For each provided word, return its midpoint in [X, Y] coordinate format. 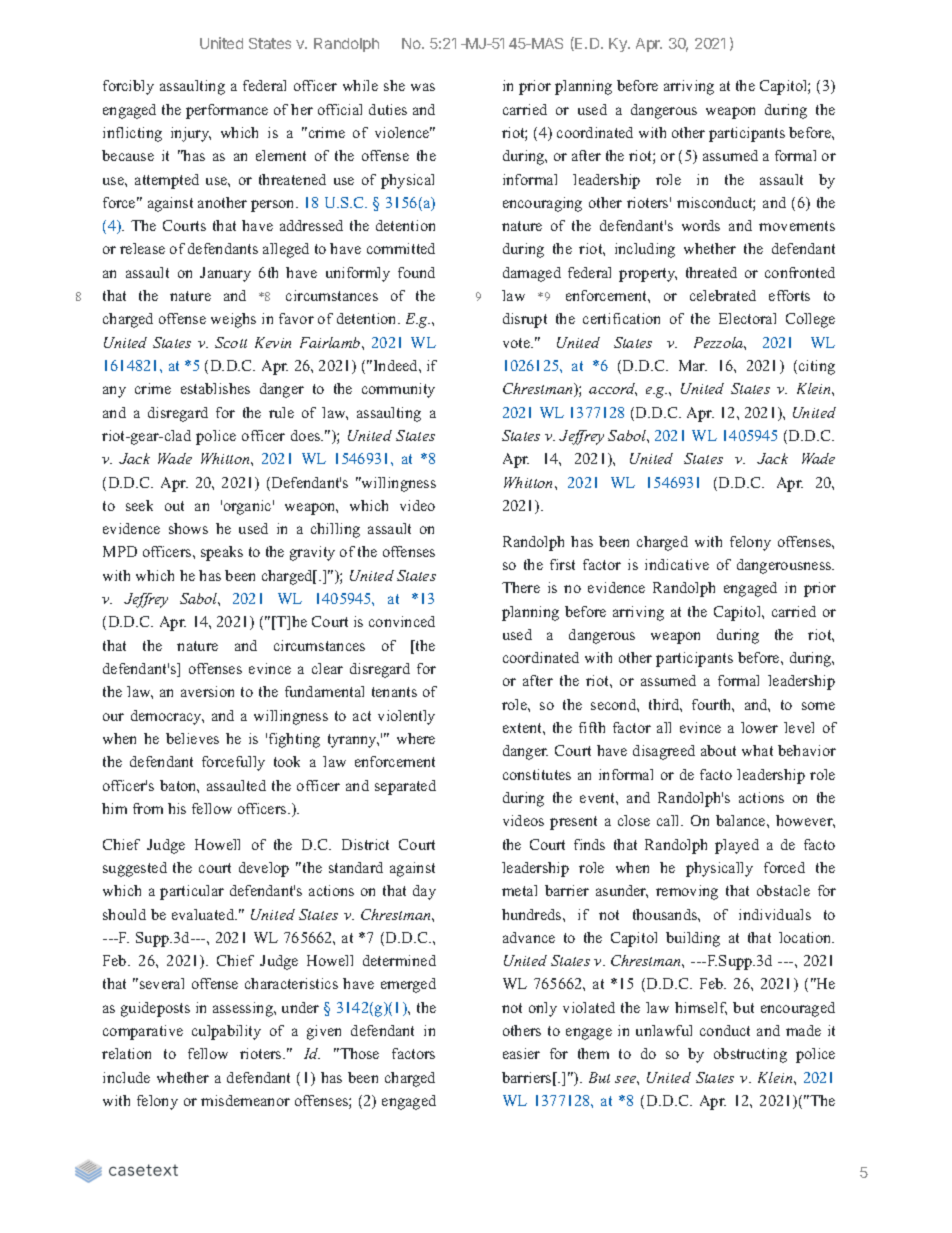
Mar [693, 365]
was [423, 87]
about [718, 750]
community [398, 390]
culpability [226, 1032]
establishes [215, 388]
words [701, 225]
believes [192, 738]
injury [191, 134]
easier [521, 1053]
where [416, 738]
